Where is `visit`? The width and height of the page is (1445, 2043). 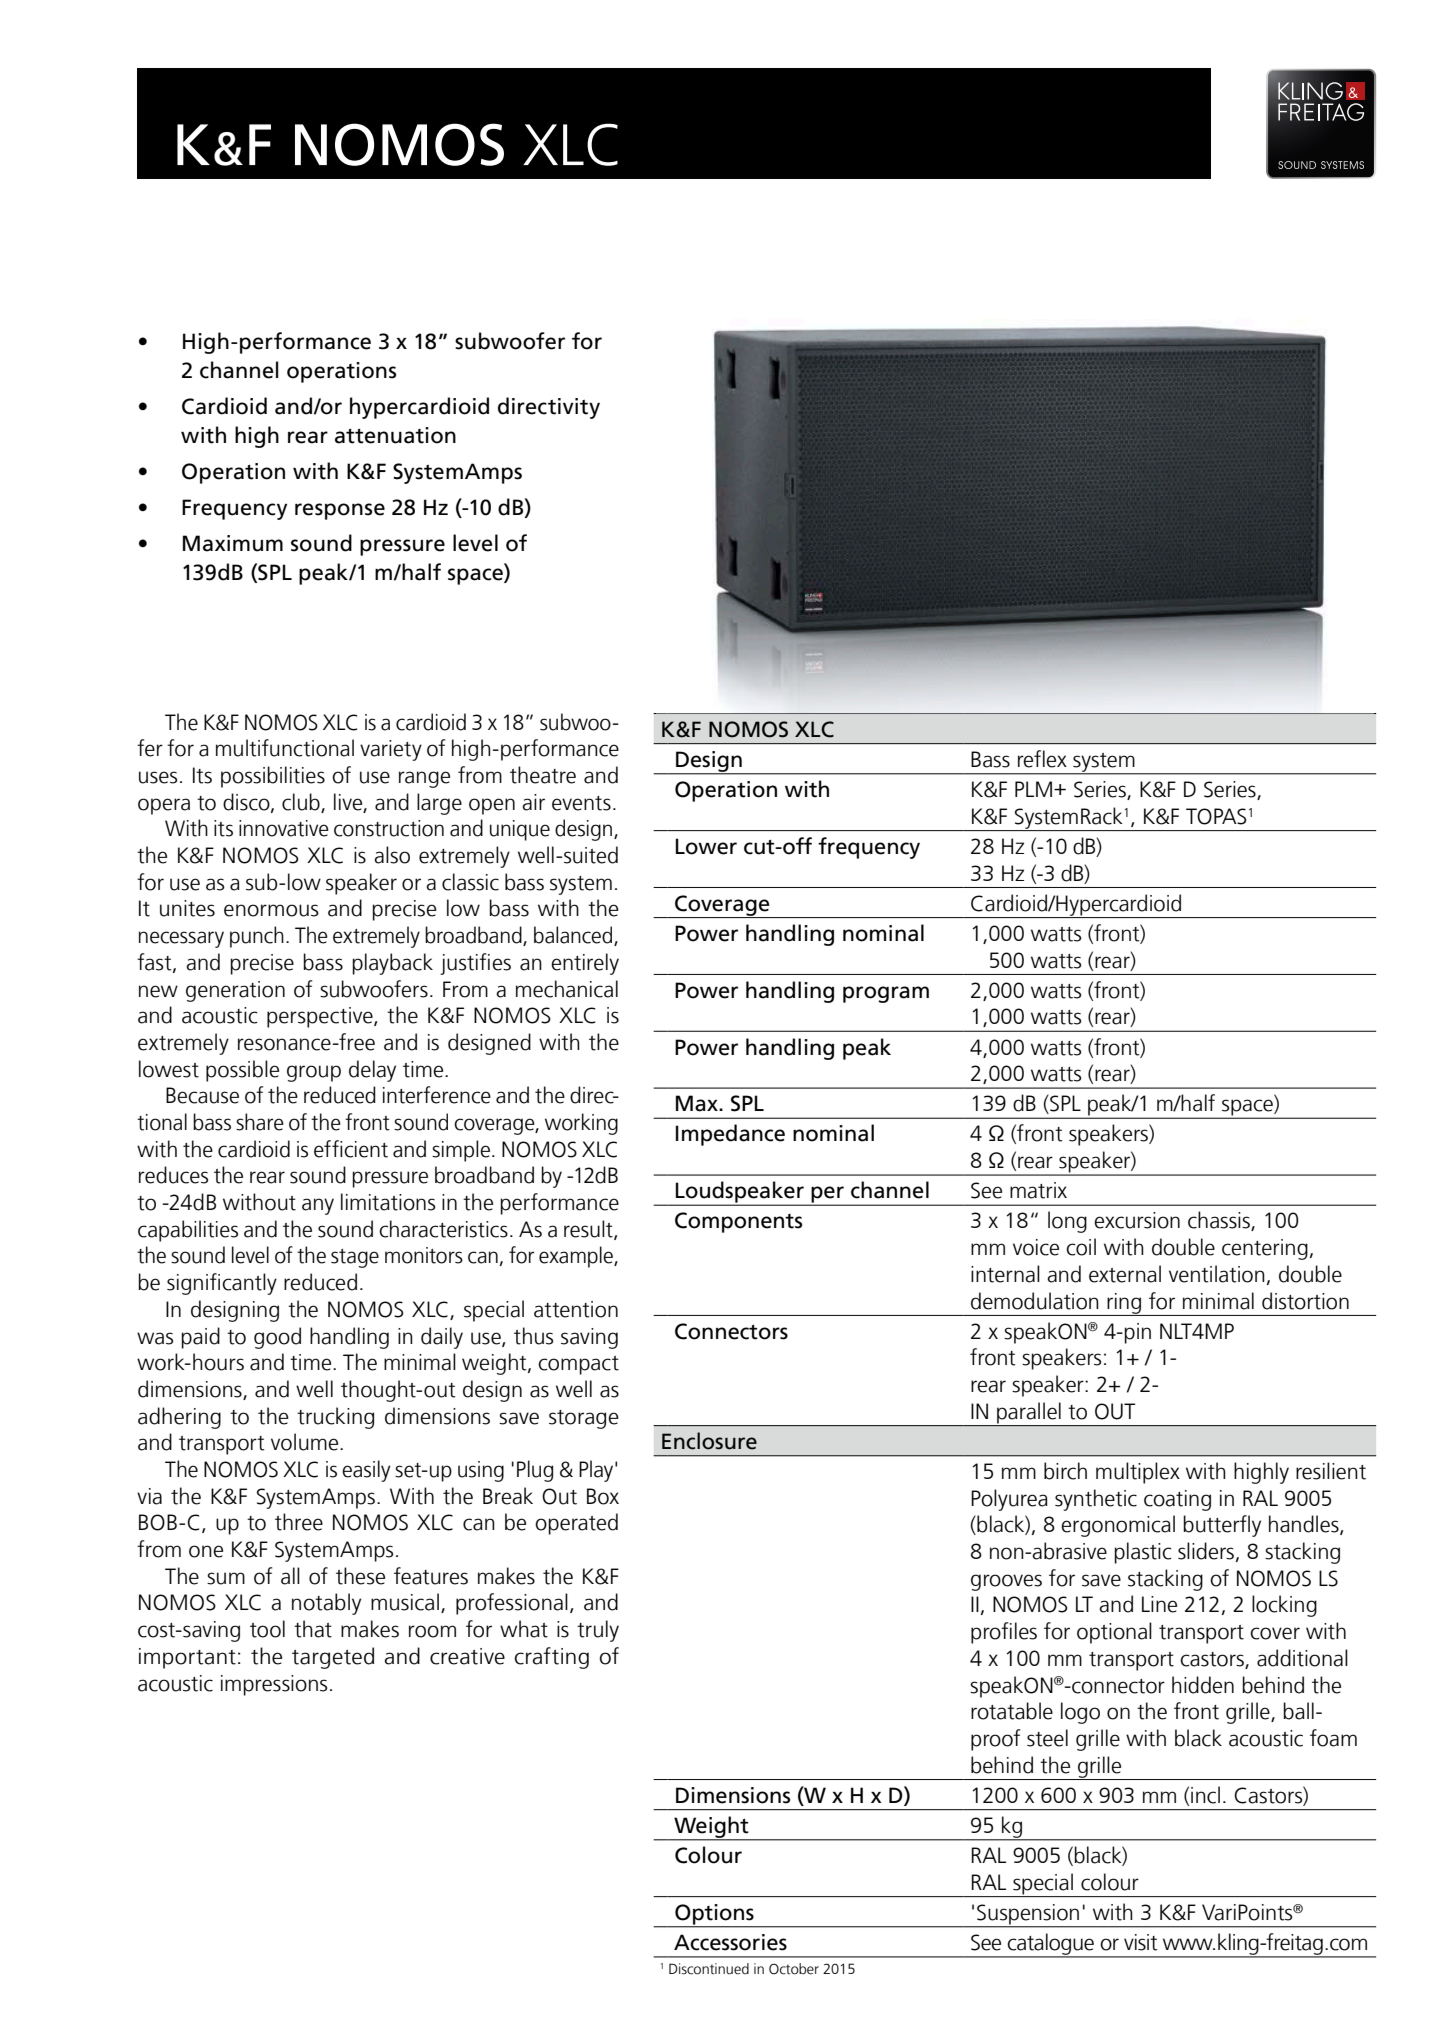 visit is located at coordinates (1141, 1942).
